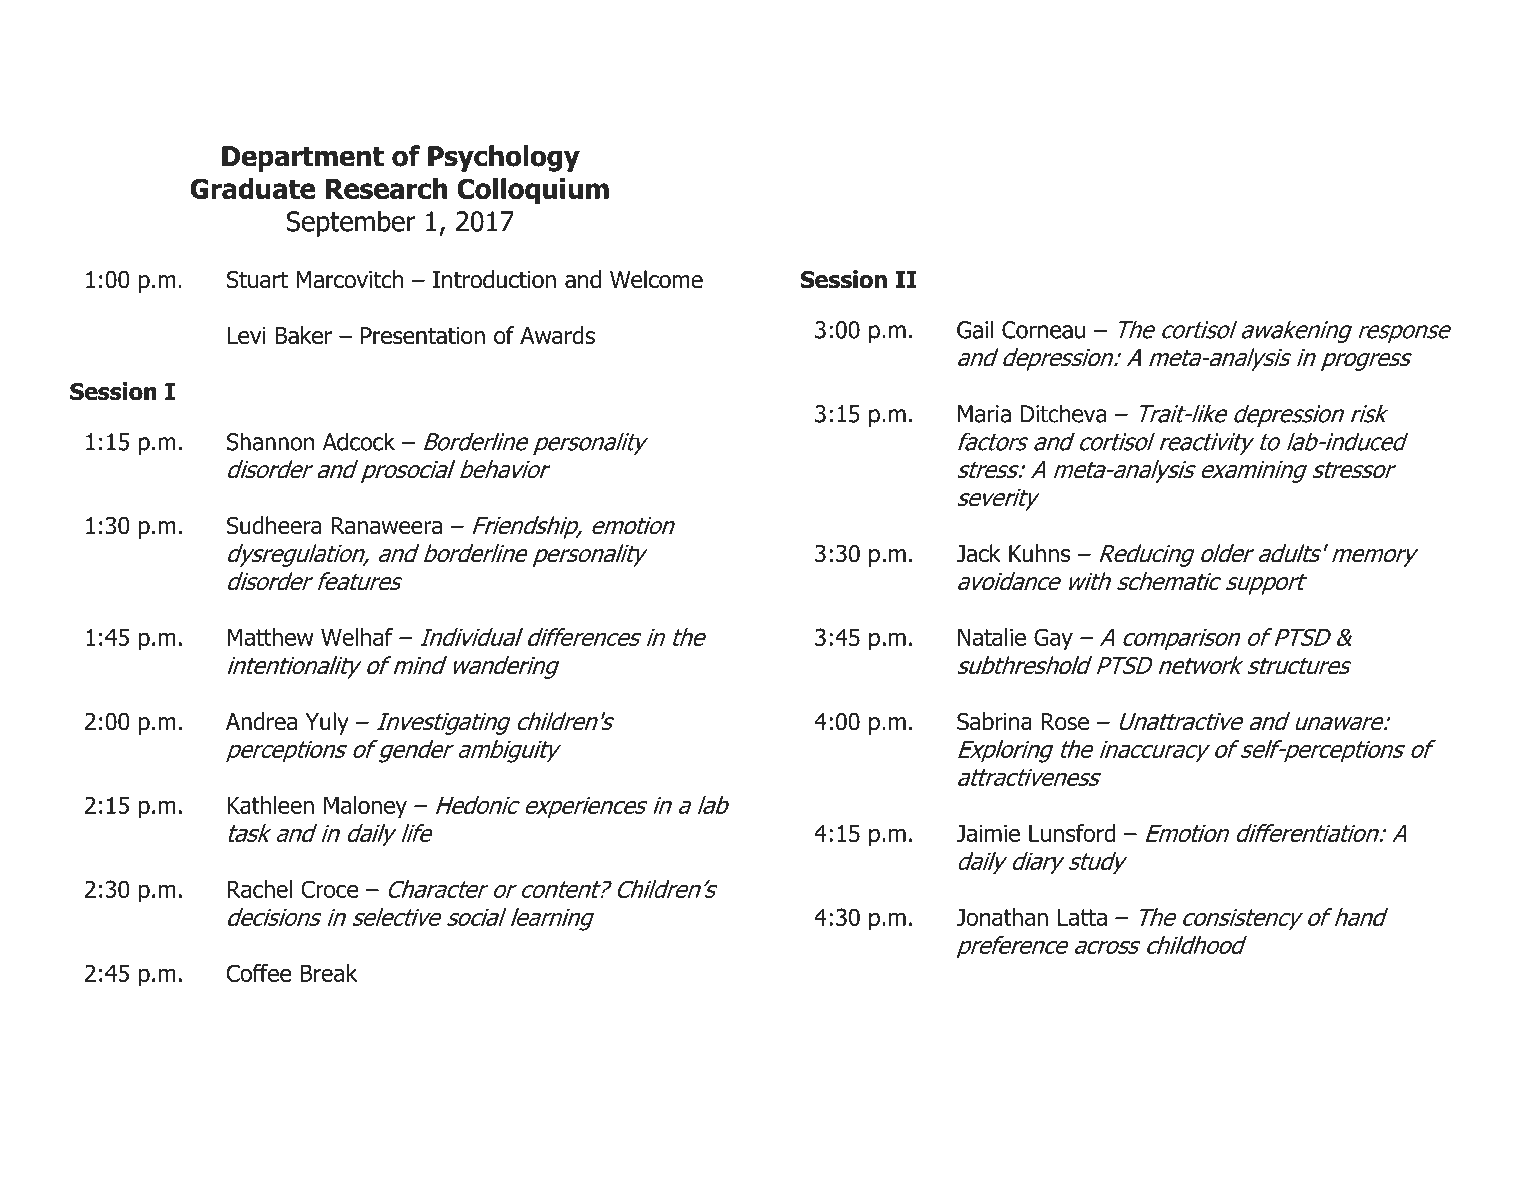 The width and height of the screenshot is (1530, 1182). I want to click on Maria, so click(984, 414).
